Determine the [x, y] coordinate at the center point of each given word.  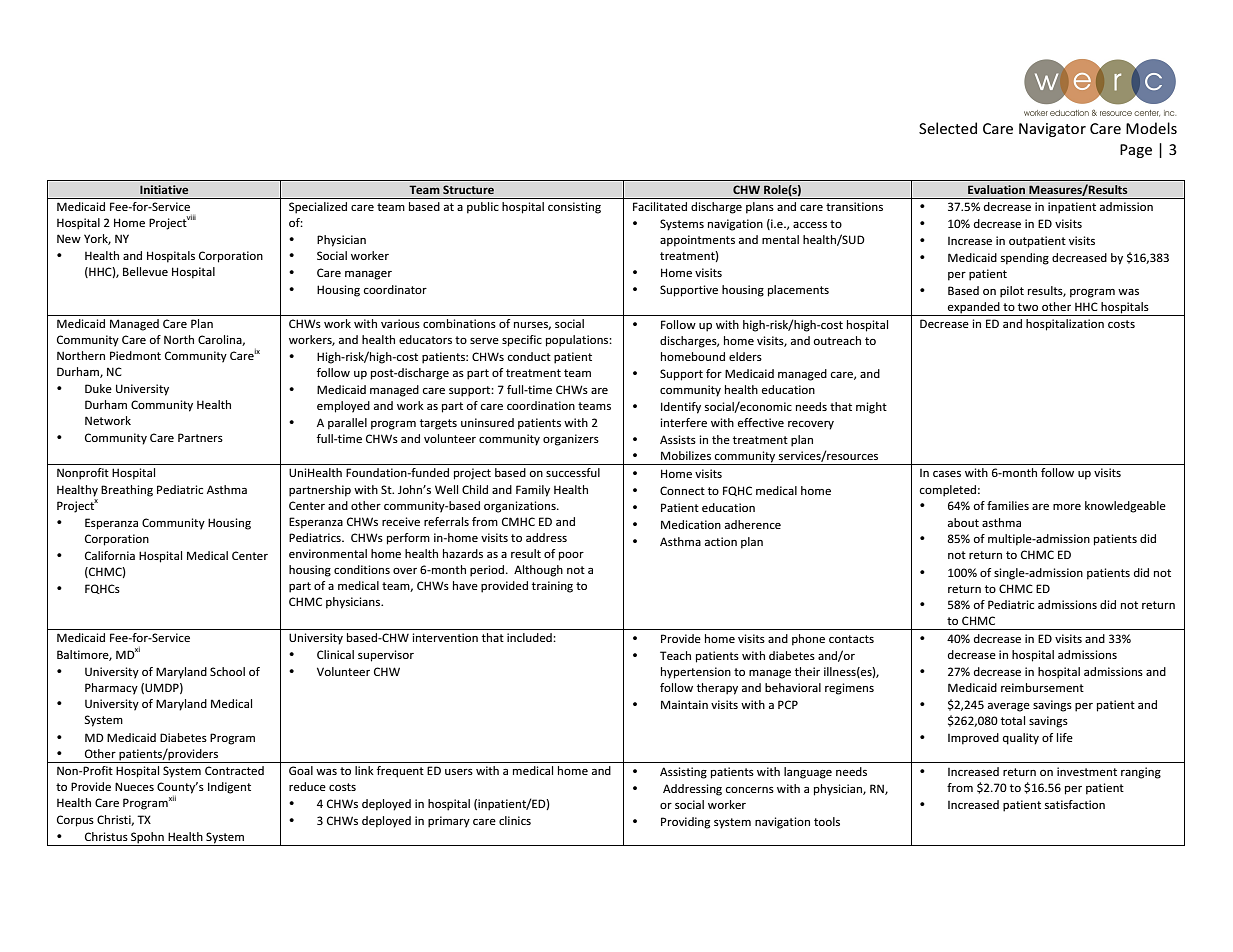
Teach [675, 655]
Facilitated [660, 206]
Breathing [127, 491]
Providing [685, 823]
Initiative [164, 189]
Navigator [1052, 130]
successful [573, 472]
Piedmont [135, 355]
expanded [974, 309]
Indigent [229, 788]
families [1008, 505]
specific [522, 341]
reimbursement [1042, 687]
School [227, 671]
